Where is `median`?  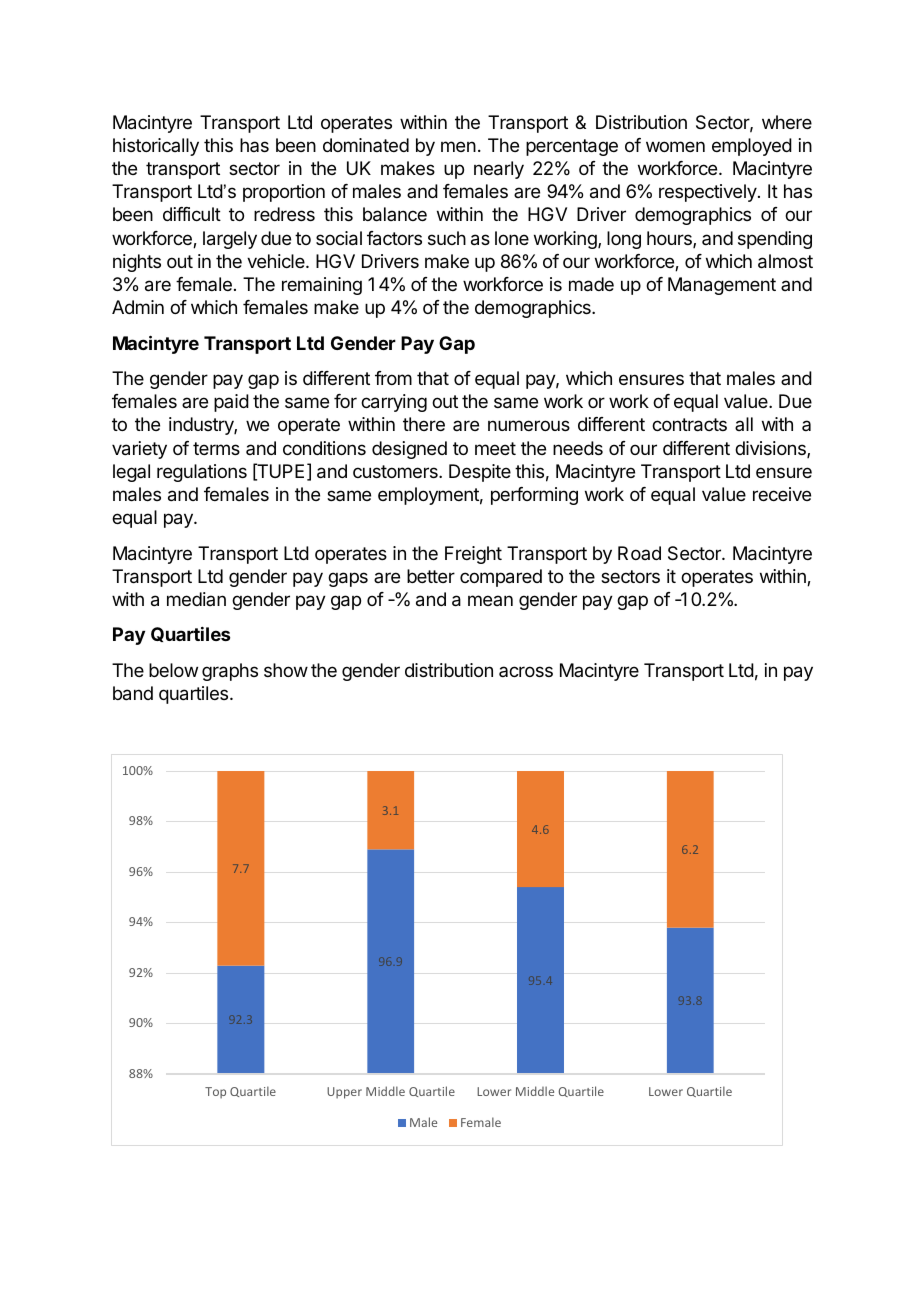 median is located at coordinates (196, 599).
